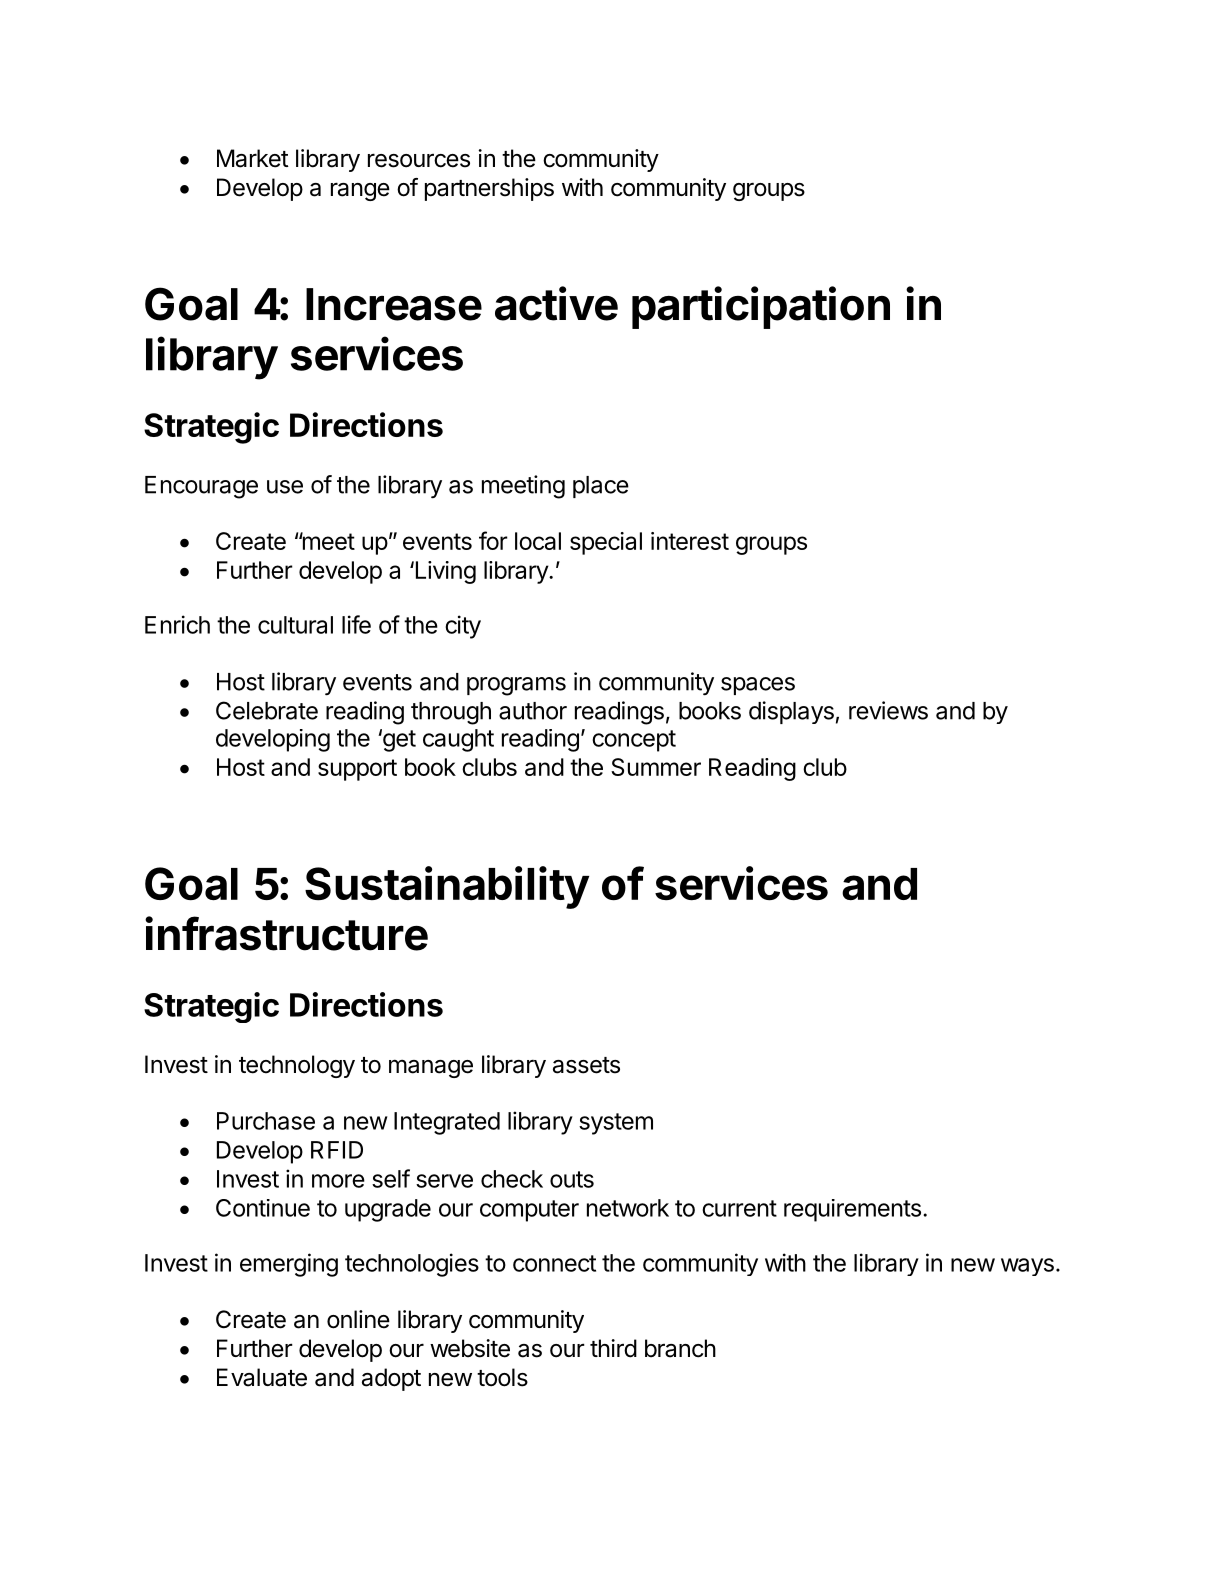  Describe the element at coordinates (295, 625) in the document. I see `cultural` at that location.
